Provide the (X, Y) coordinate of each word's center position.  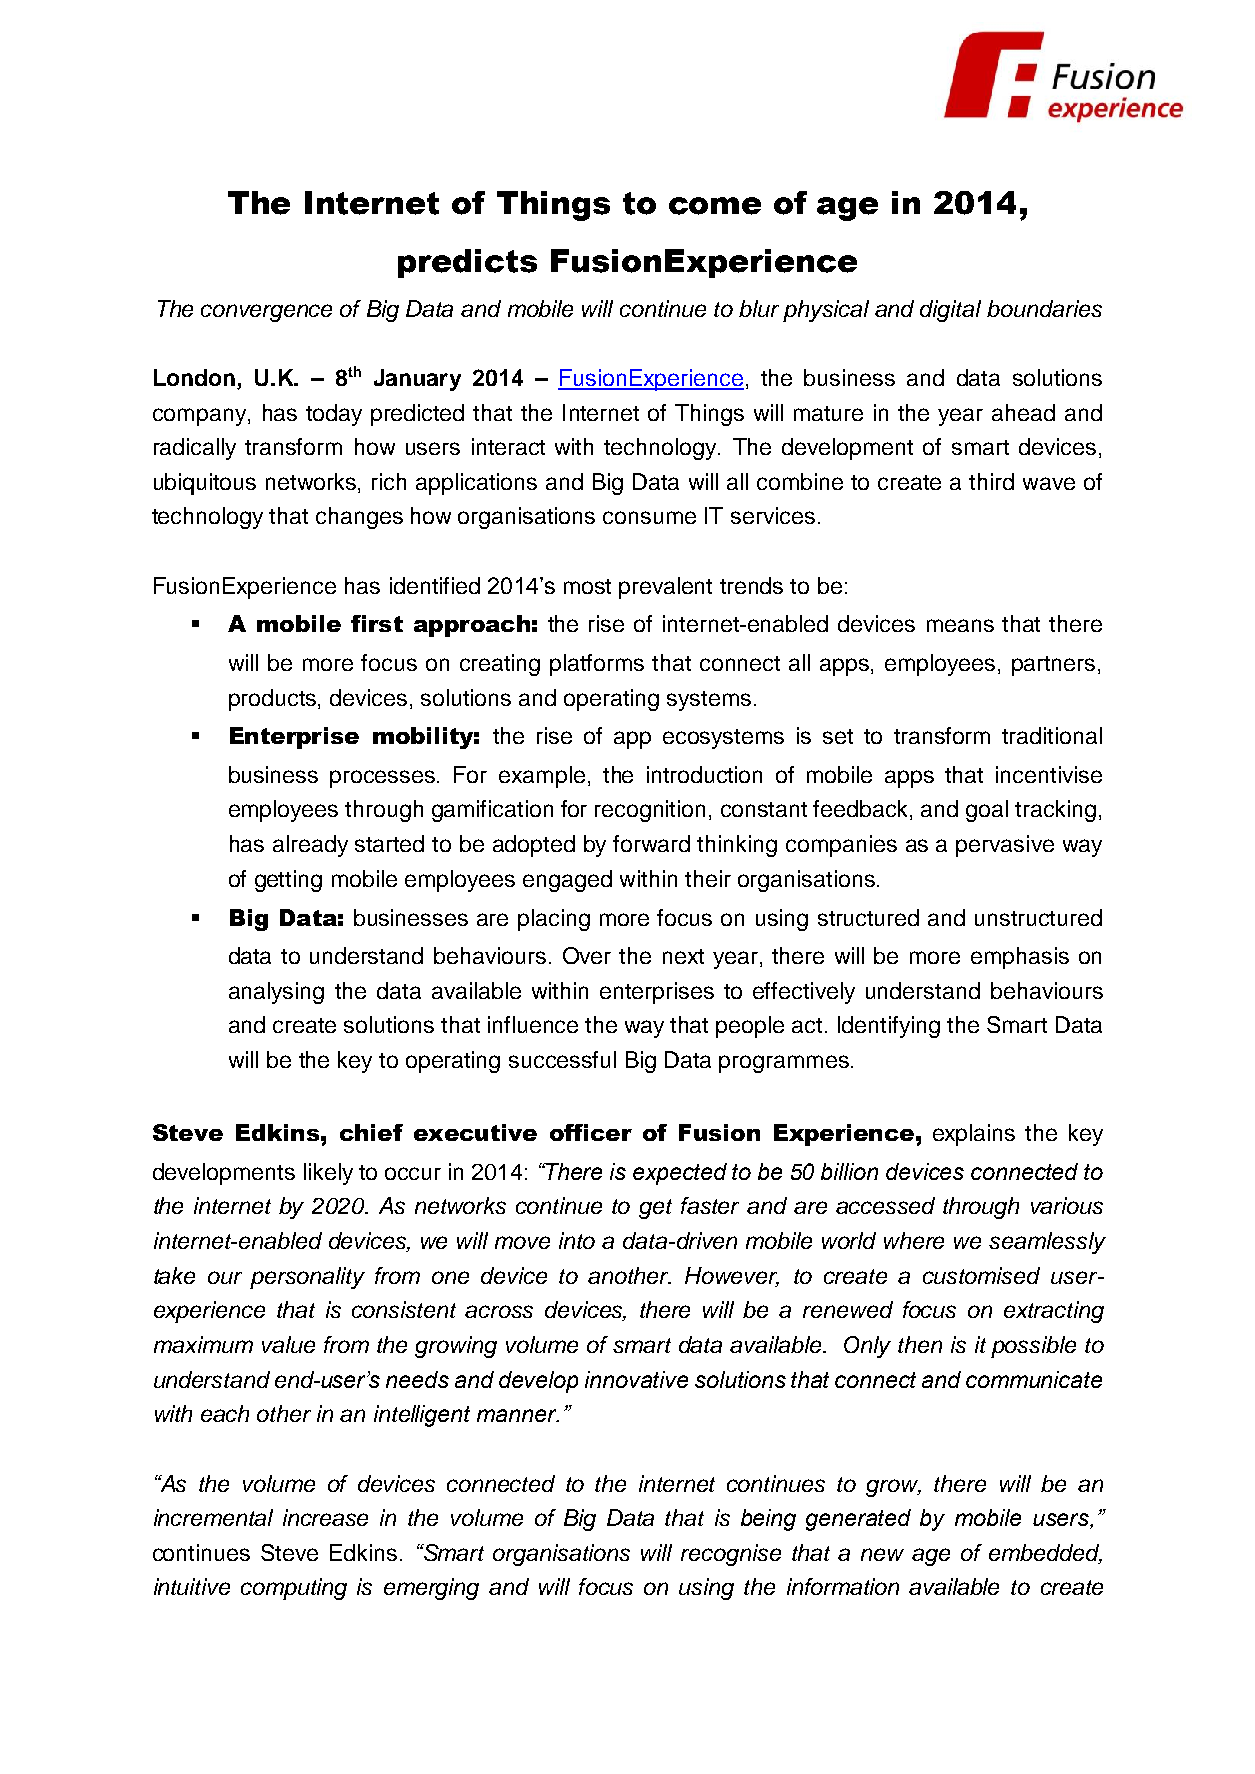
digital (950, 311)
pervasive (1005, 846)
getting (288, 881)
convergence (266, 313)
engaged (567, 881)
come (715, 206)
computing (294, 1589)
